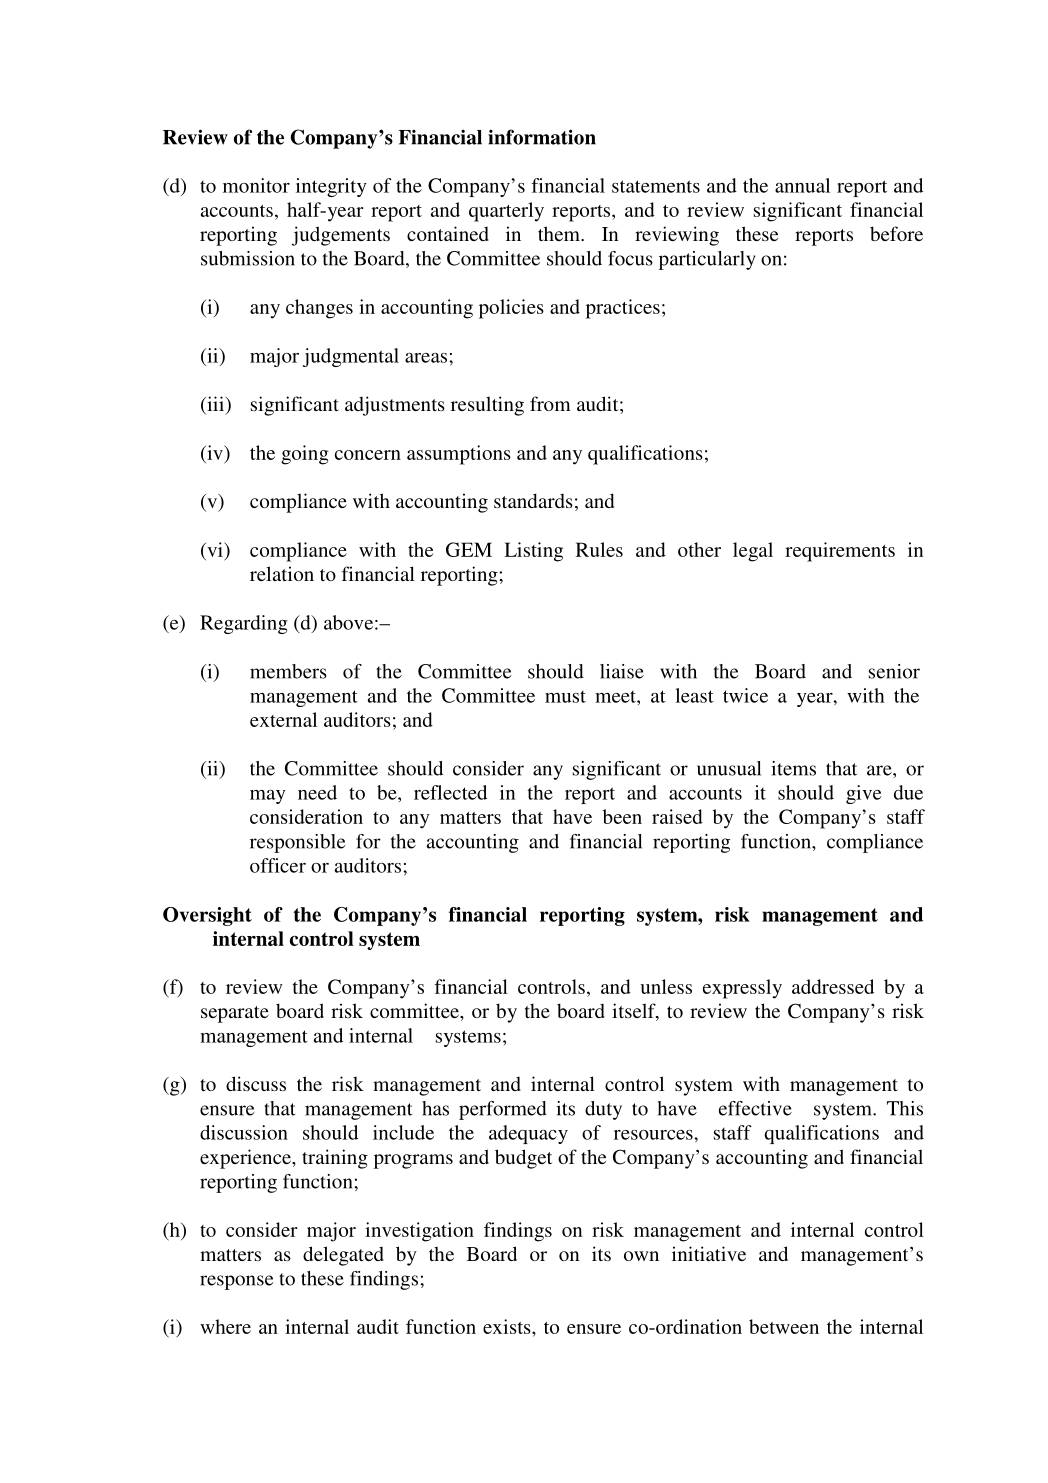 The width and height of the screenshot is (1048, 1483). Describe the element at coordinates (666, 986) in the screenshot. I see `unless` at that location.
